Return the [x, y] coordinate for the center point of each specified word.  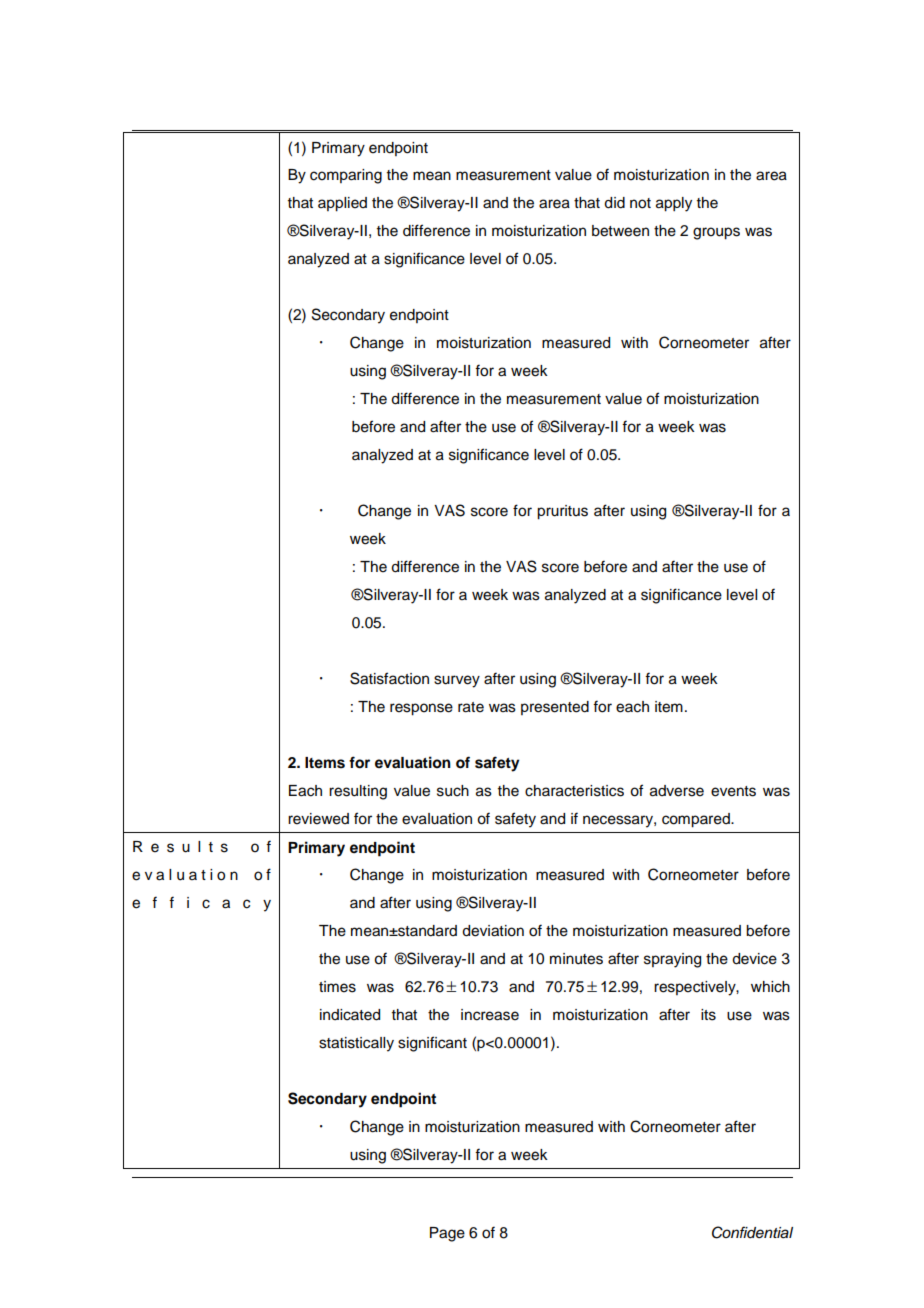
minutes [576, 959]
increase [490, 1015]
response [421, 709]
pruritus [562, 512]
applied [342, 204]
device [754, 959]
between [620, 231]
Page [447, 1234]
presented [555, 708]
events [733, 791]
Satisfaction [389, 678]
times [337, 987]
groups [716, 233]
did [614, 203]
